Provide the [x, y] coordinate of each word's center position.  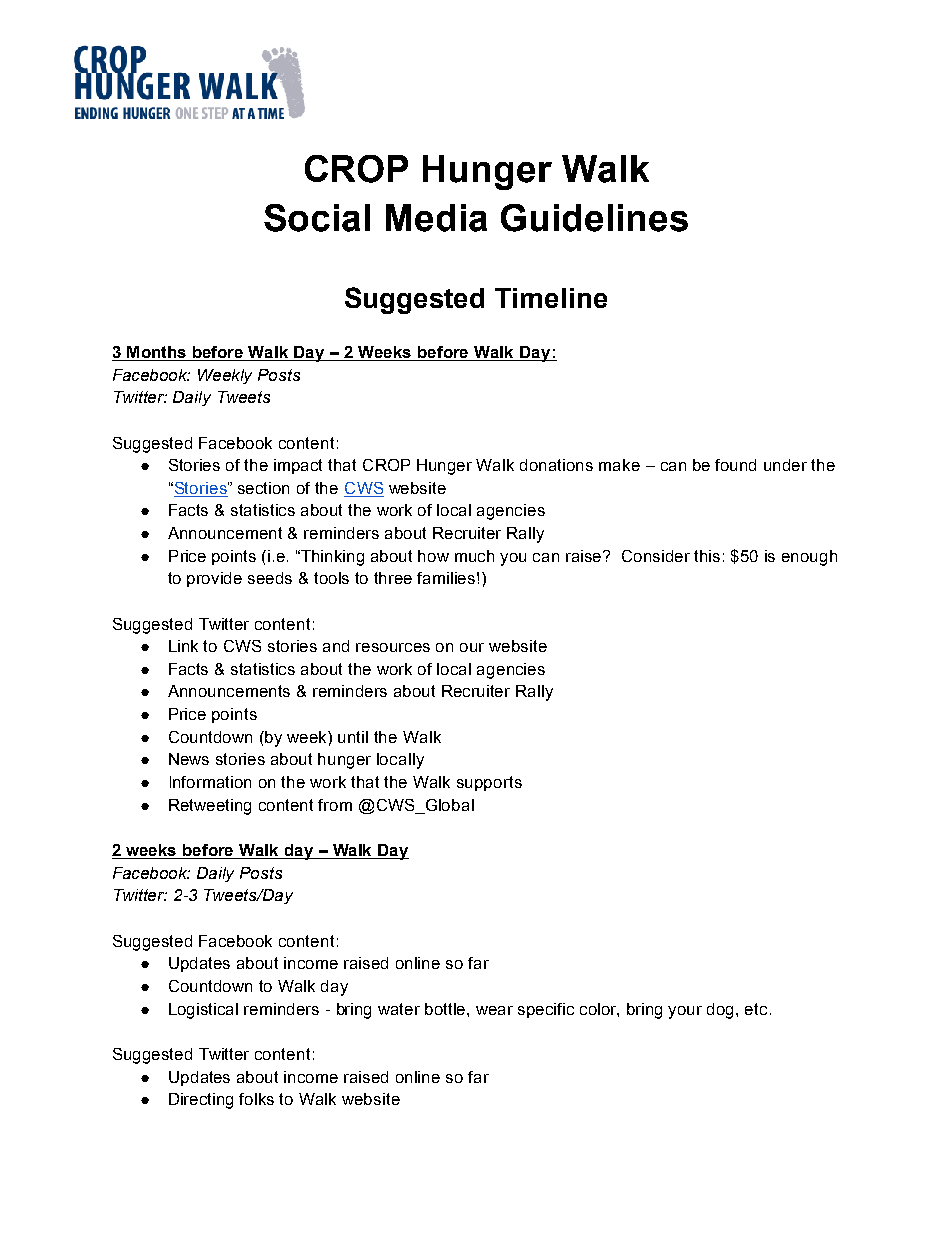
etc [756, 1009]
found [735, 465]
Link [183, 646]
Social [317, 218]
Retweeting [210, 807]
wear [494, 1010]
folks [256, 1099]
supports [489, 783]
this [707, 556]
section [263, 488]
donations [556, 465]
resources [393, 647]
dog [722, 1011]
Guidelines [594, 218]
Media [436, 218]
